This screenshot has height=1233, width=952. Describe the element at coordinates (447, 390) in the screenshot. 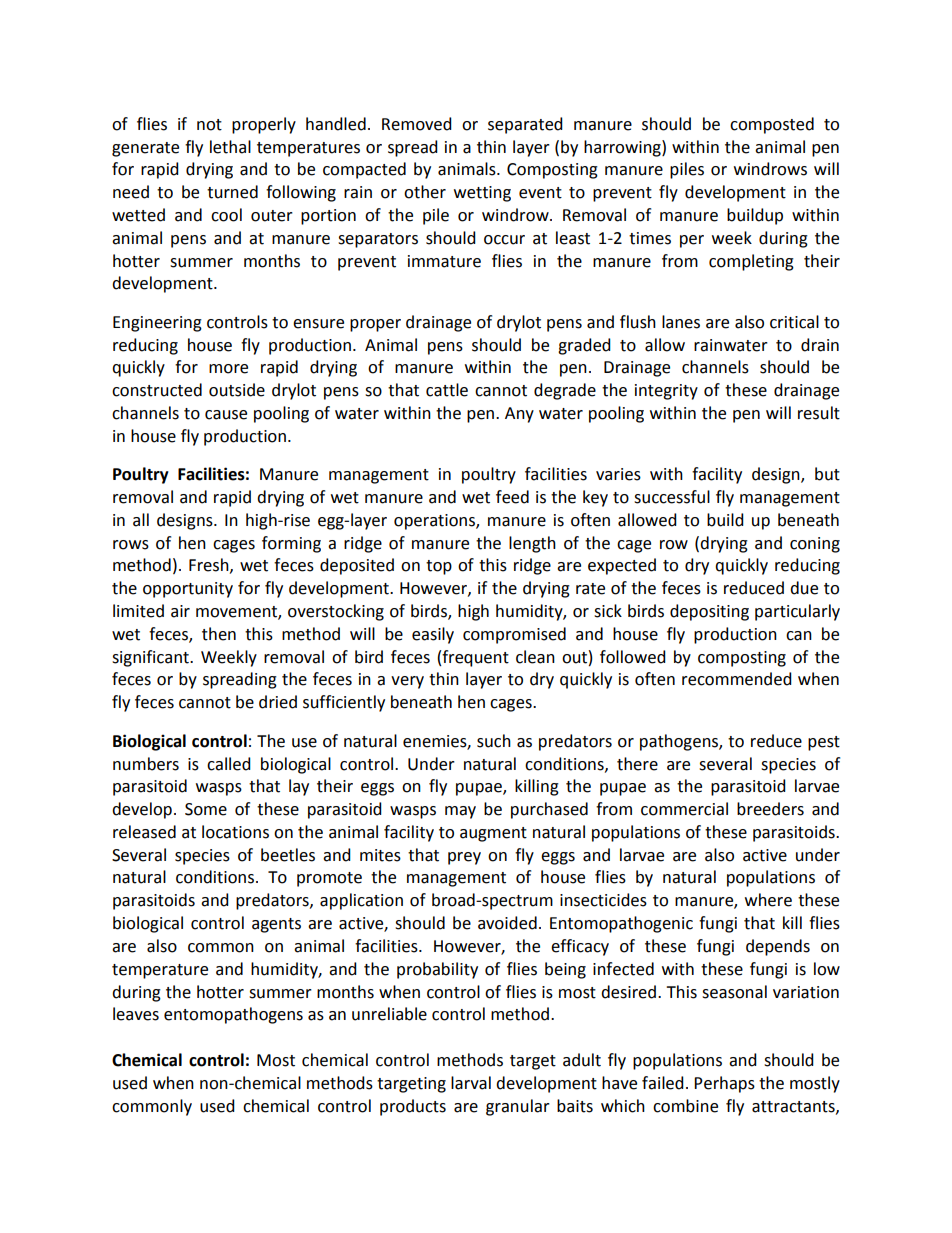

I see `cattle` at that location.
